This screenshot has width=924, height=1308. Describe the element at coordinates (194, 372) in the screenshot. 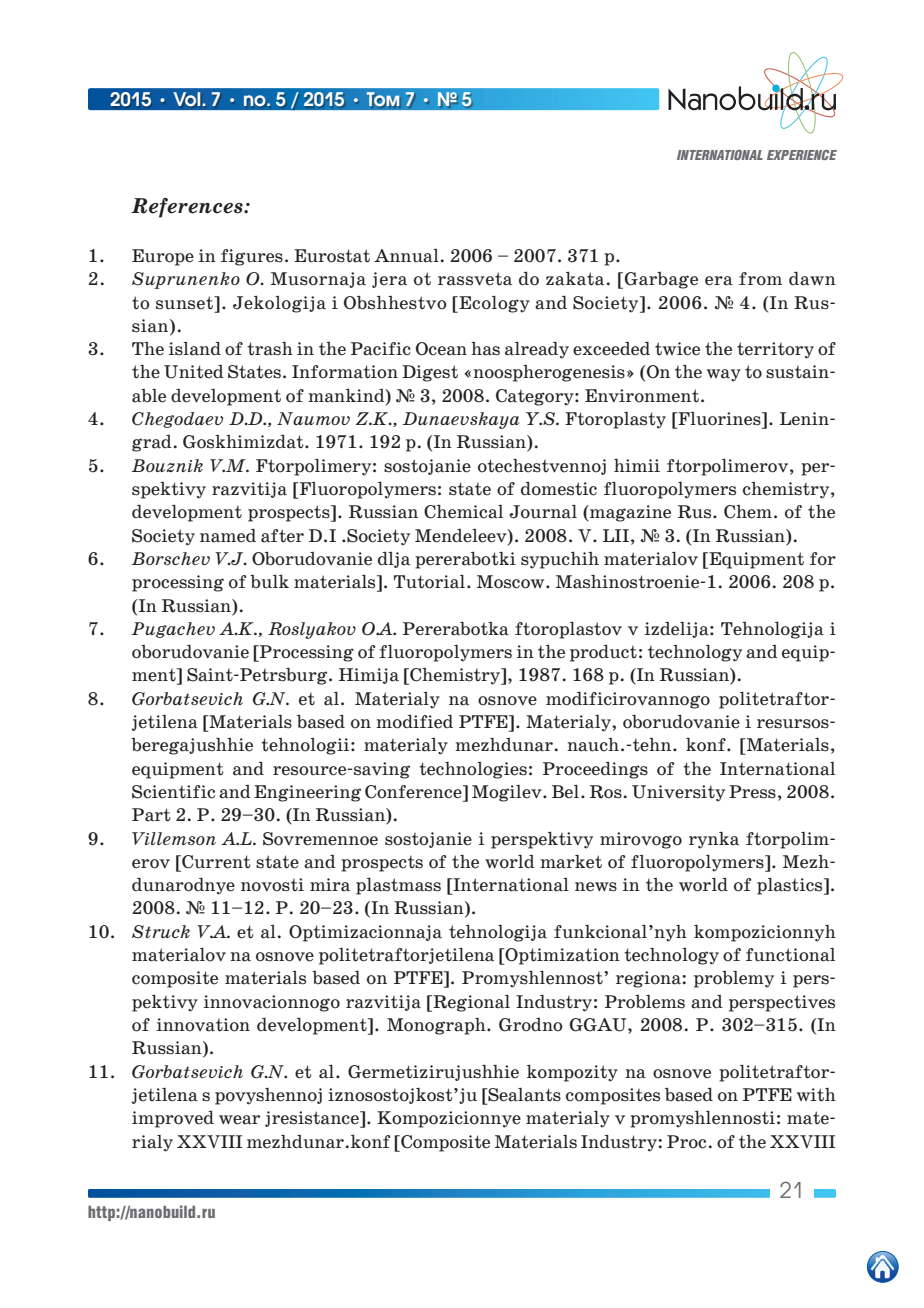

I see `United` at that location.
